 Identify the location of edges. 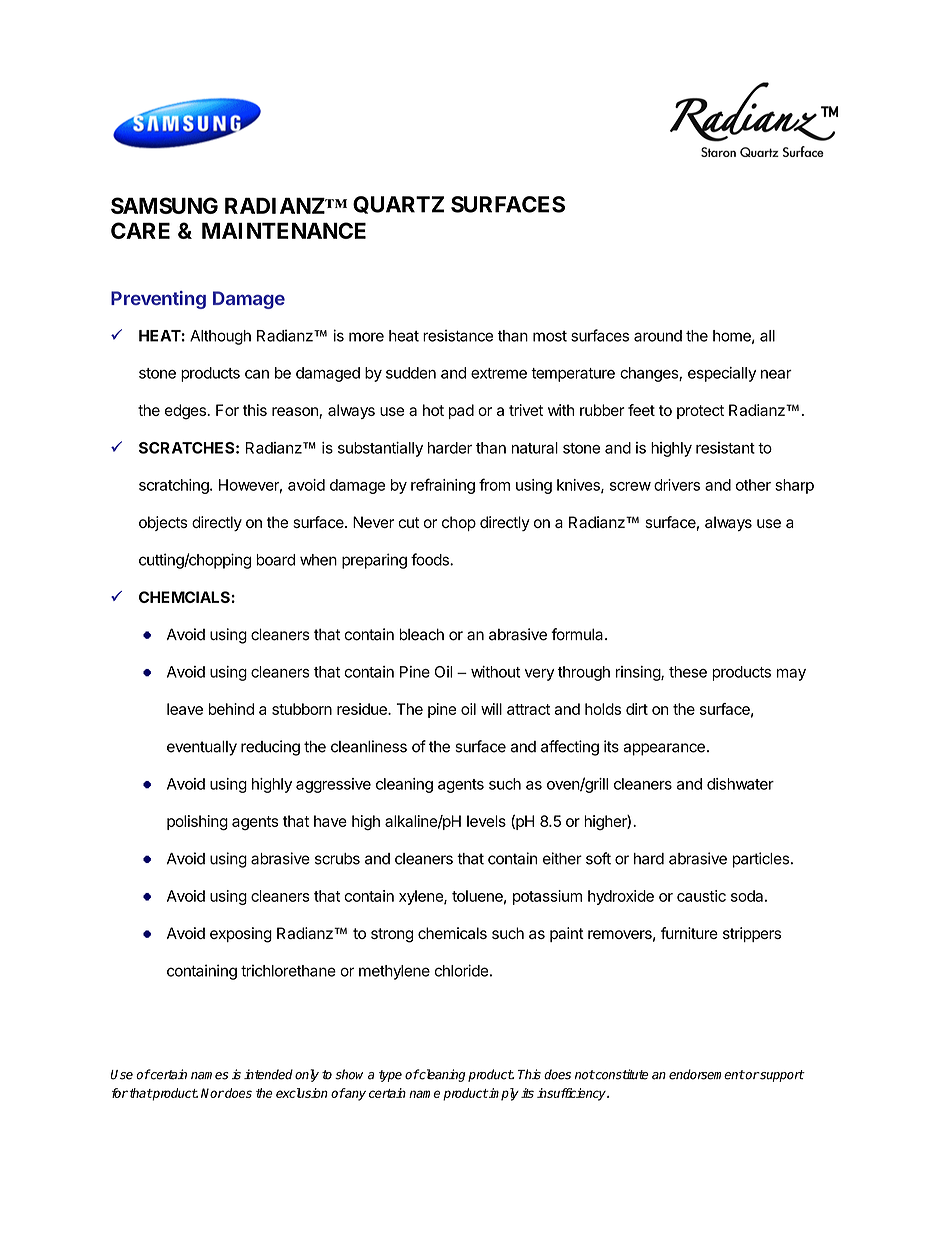
(186, 412).
